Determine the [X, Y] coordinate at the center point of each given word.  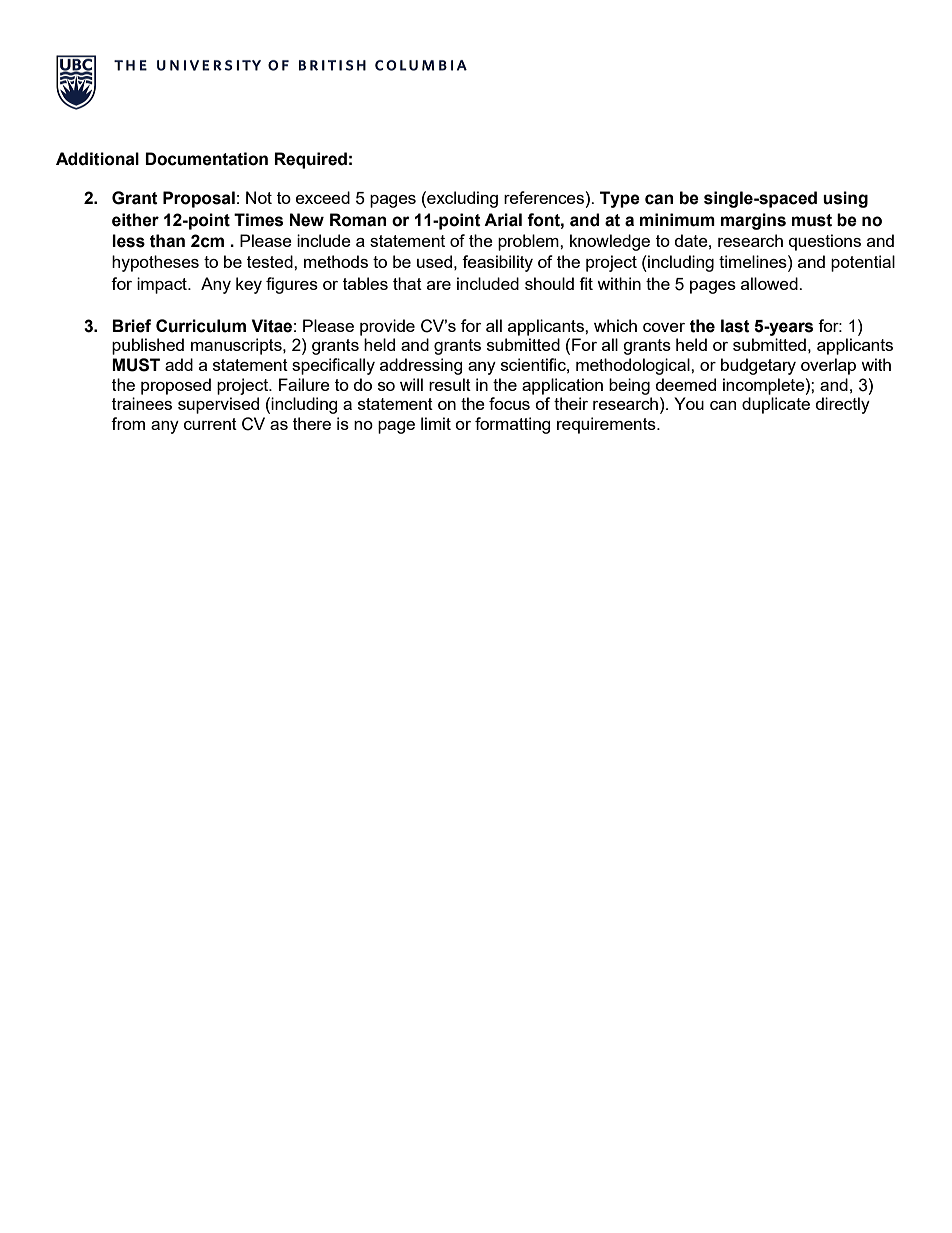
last [735, 326]
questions [825, 242]
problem [529, 242]
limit [436, 423]
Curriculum [201, 326]
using [845, 199]
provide [387, 327]
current [210, 424]
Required [310, 160]
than [167, 241]
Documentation [206, 159]
